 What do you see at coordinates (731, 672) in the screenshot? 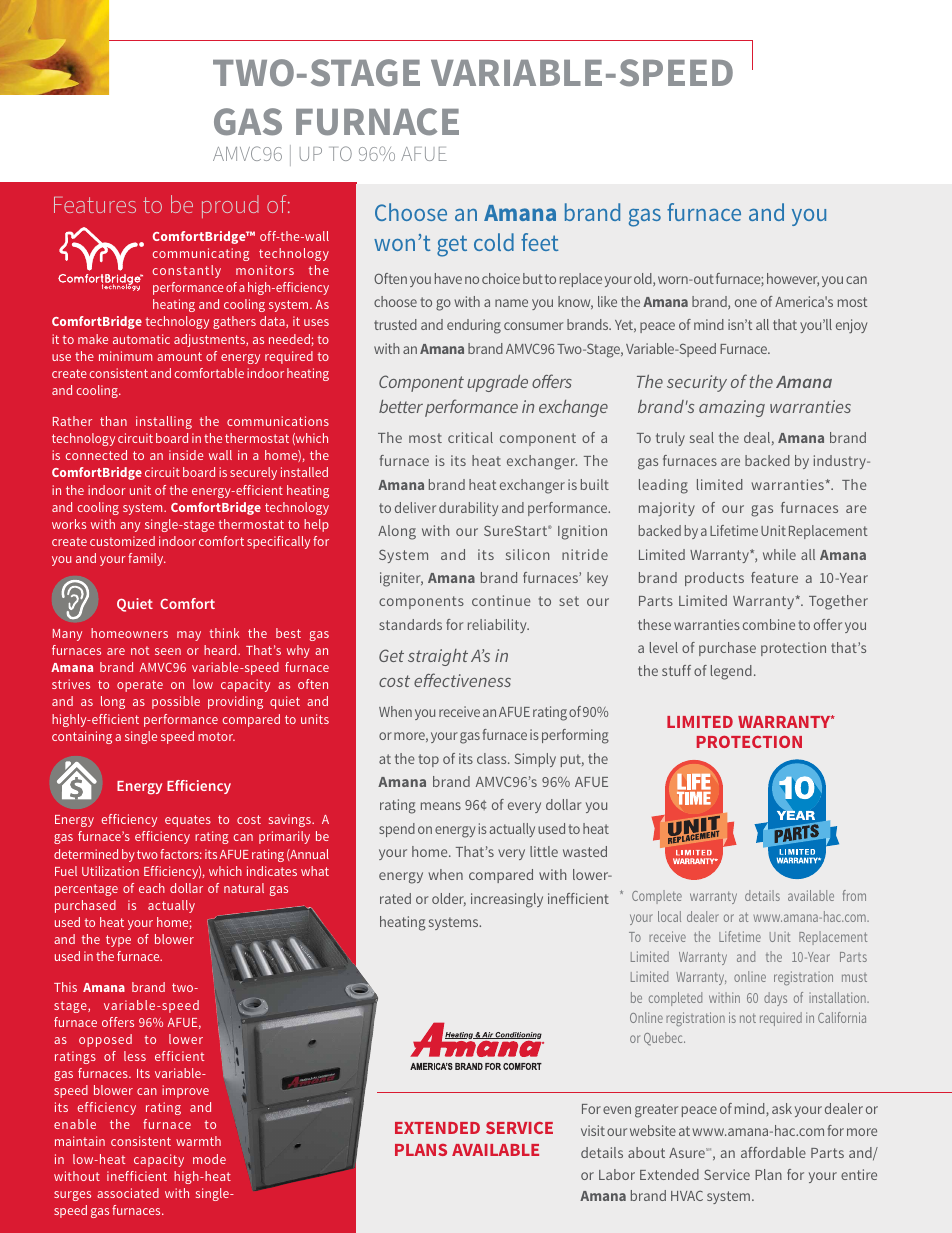
I see `legend` at bounding box center [731, 672].
